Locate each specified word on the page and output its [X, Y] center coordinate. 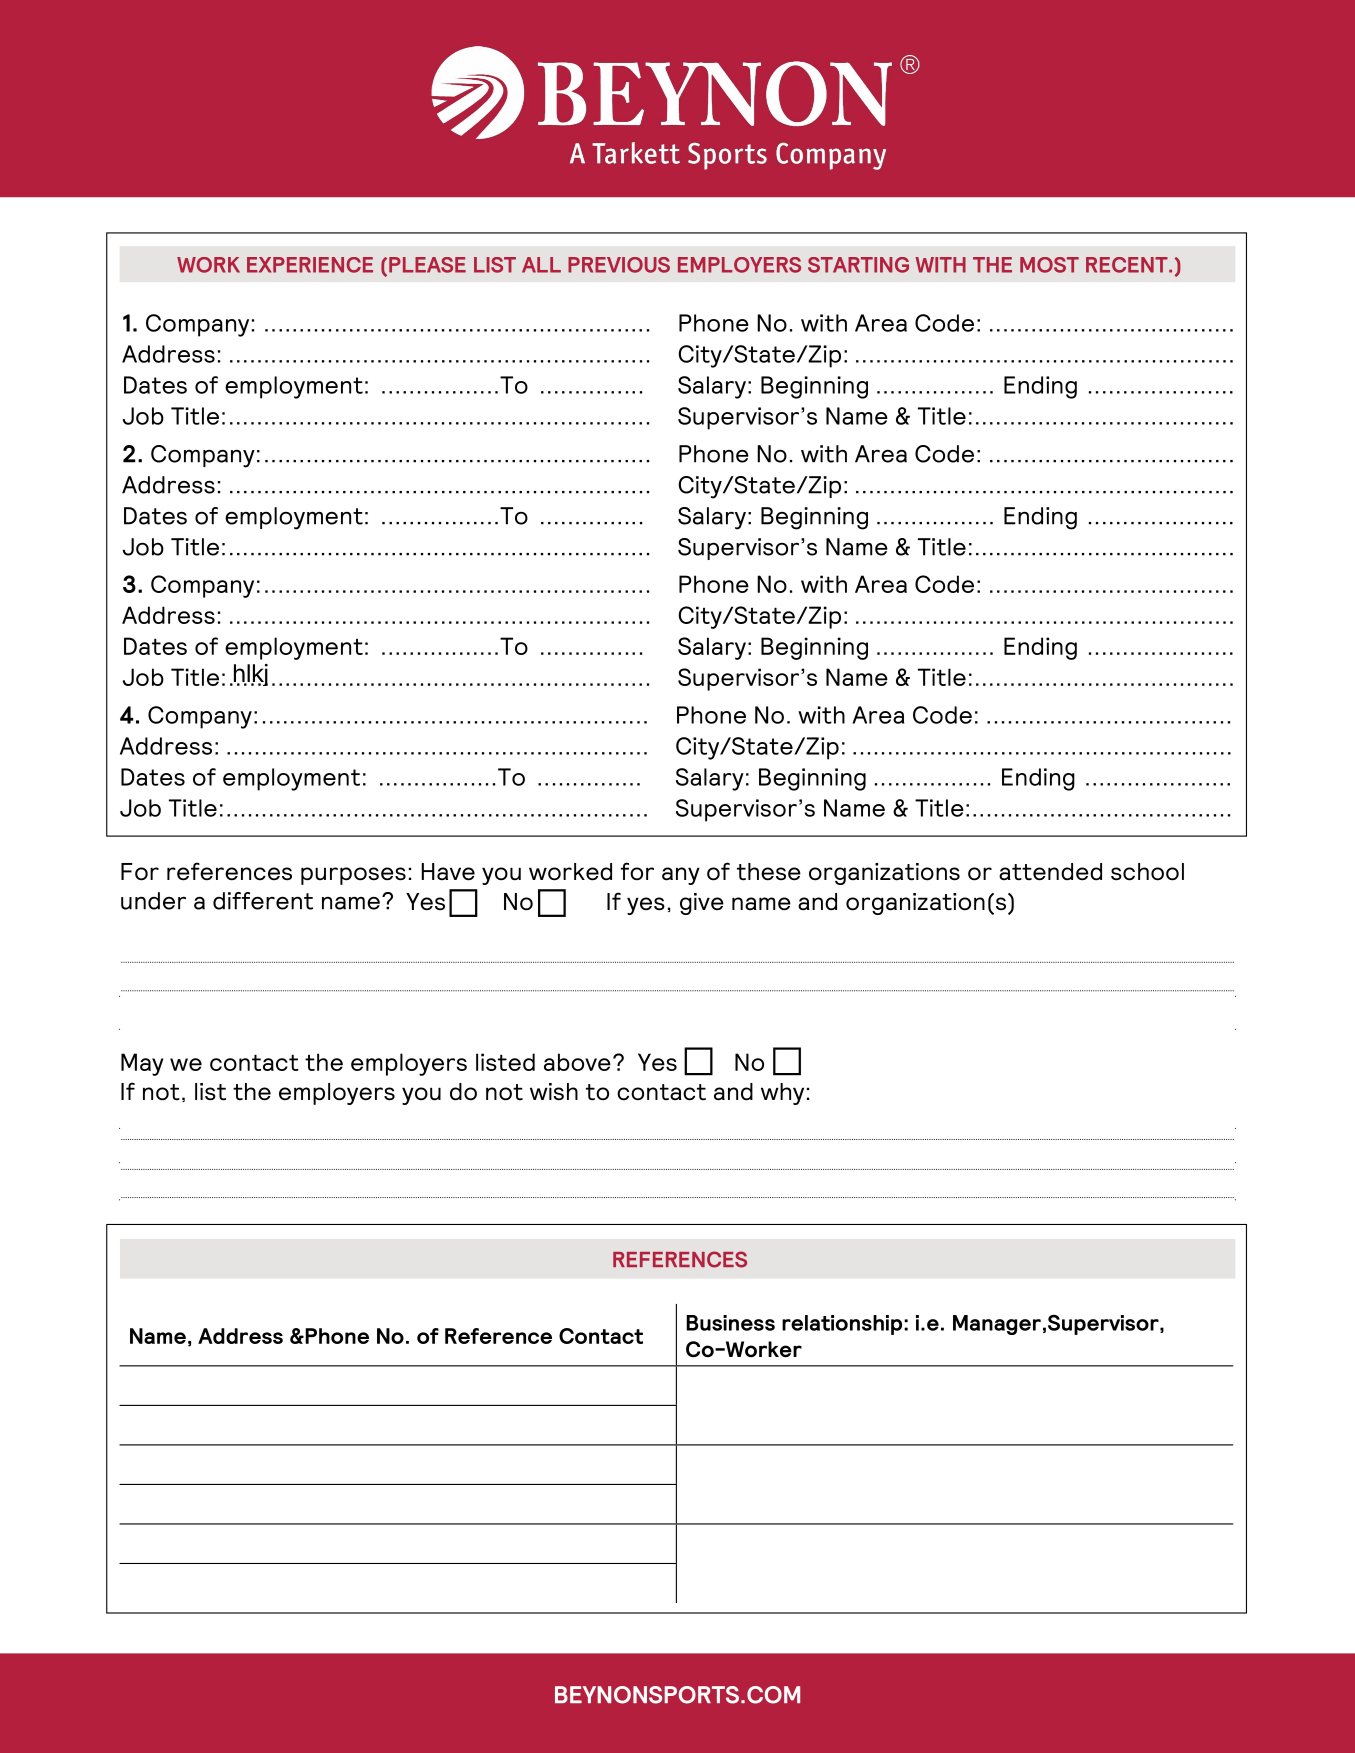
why [782, 1094]
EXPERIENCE [310, 265]
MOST [1049, 265]
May [142, 1064]
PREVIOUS [619, 265]
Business [730, 1323]
